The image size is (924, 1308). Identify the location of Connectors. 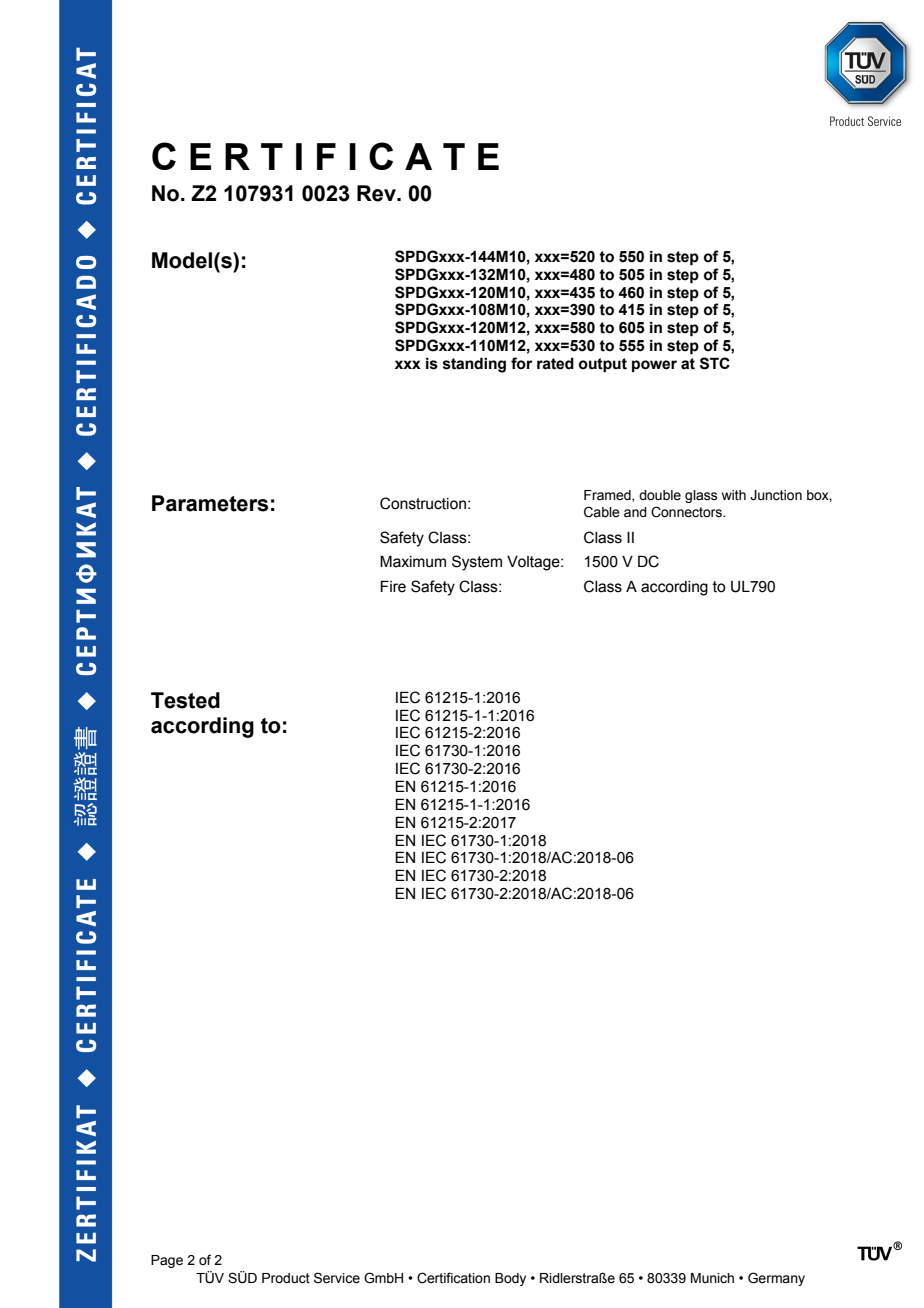
(687, 512).
